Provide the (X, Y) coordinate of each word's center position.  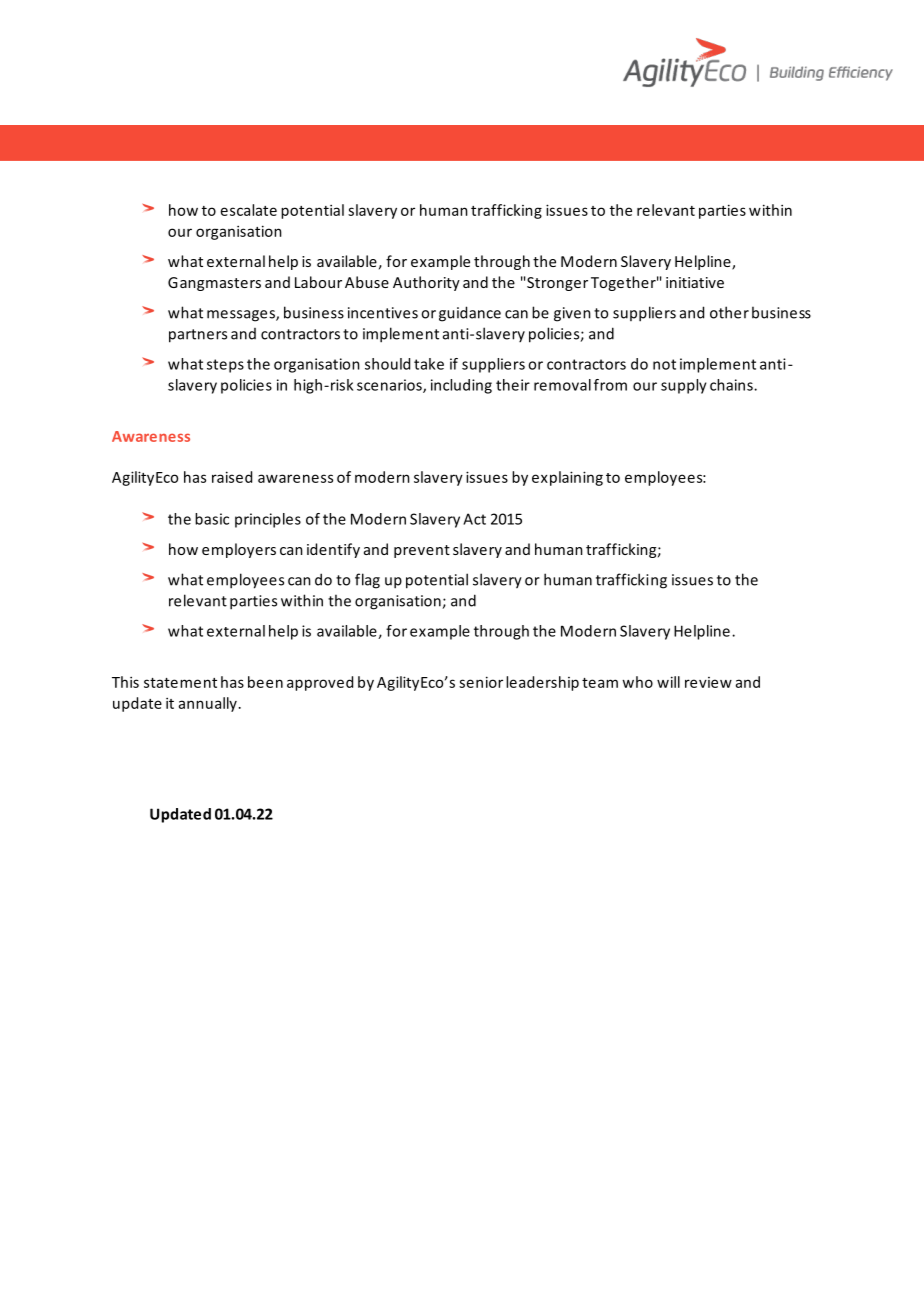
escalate (249, 210)
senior (481, 682)
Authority (426, 283)
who (637, 682)
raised (232, 477)
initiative (695, 282)
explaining (567, 478)
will (668, 682)
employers (239, 550)
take (429, 364)
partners (198, 336)
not (664, 364)
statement (180, 683)
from (610, 385)
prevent (422, 551)
